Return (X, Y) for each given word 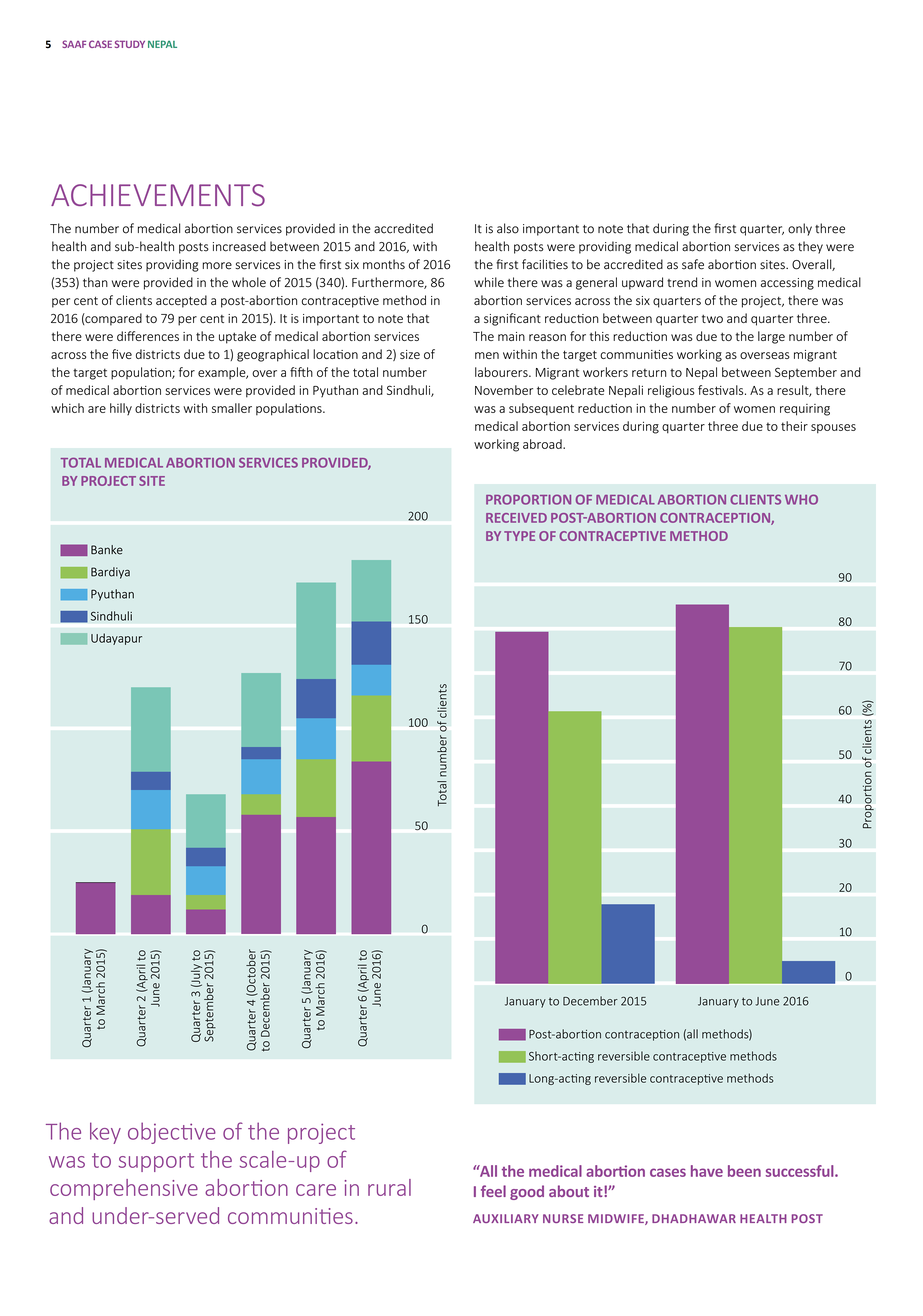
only (800, 229)
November (504, 390)
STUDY (130, 44)
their (794, 426)
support (156, 1162)
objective (172, 1133)
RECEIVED (516, 518)
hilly (121, 409)
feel (493, 1191)
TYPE (519, 536)
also (508, 228)
